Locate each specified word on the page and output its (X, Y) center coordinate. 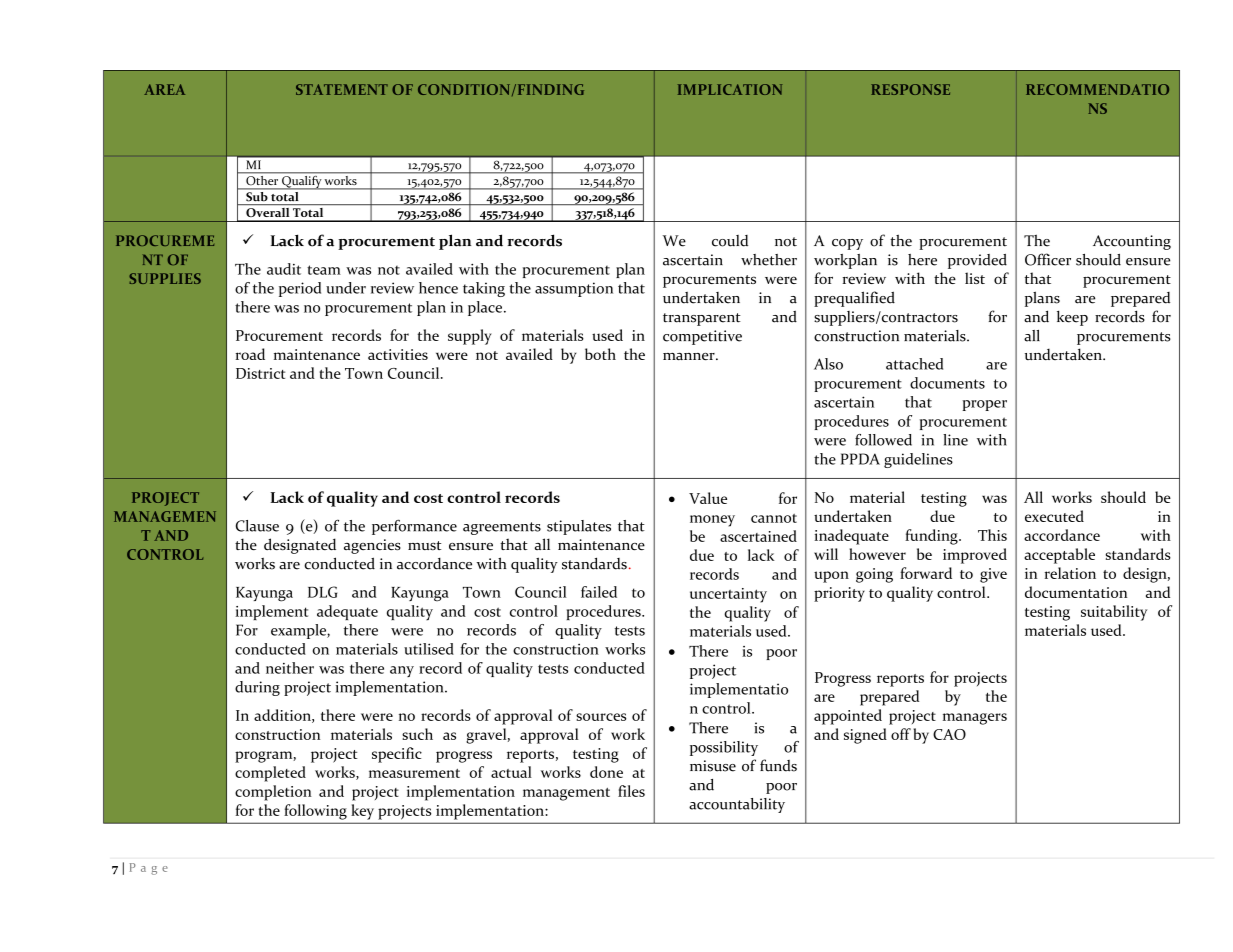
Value (708, 498)
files (631, 791)
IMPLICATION (730, 89)
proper (984, 405)
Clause (257, 526)
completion (273, 793)
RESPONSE (910, 89)
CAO (949, 734)
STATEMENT (342, 89)
